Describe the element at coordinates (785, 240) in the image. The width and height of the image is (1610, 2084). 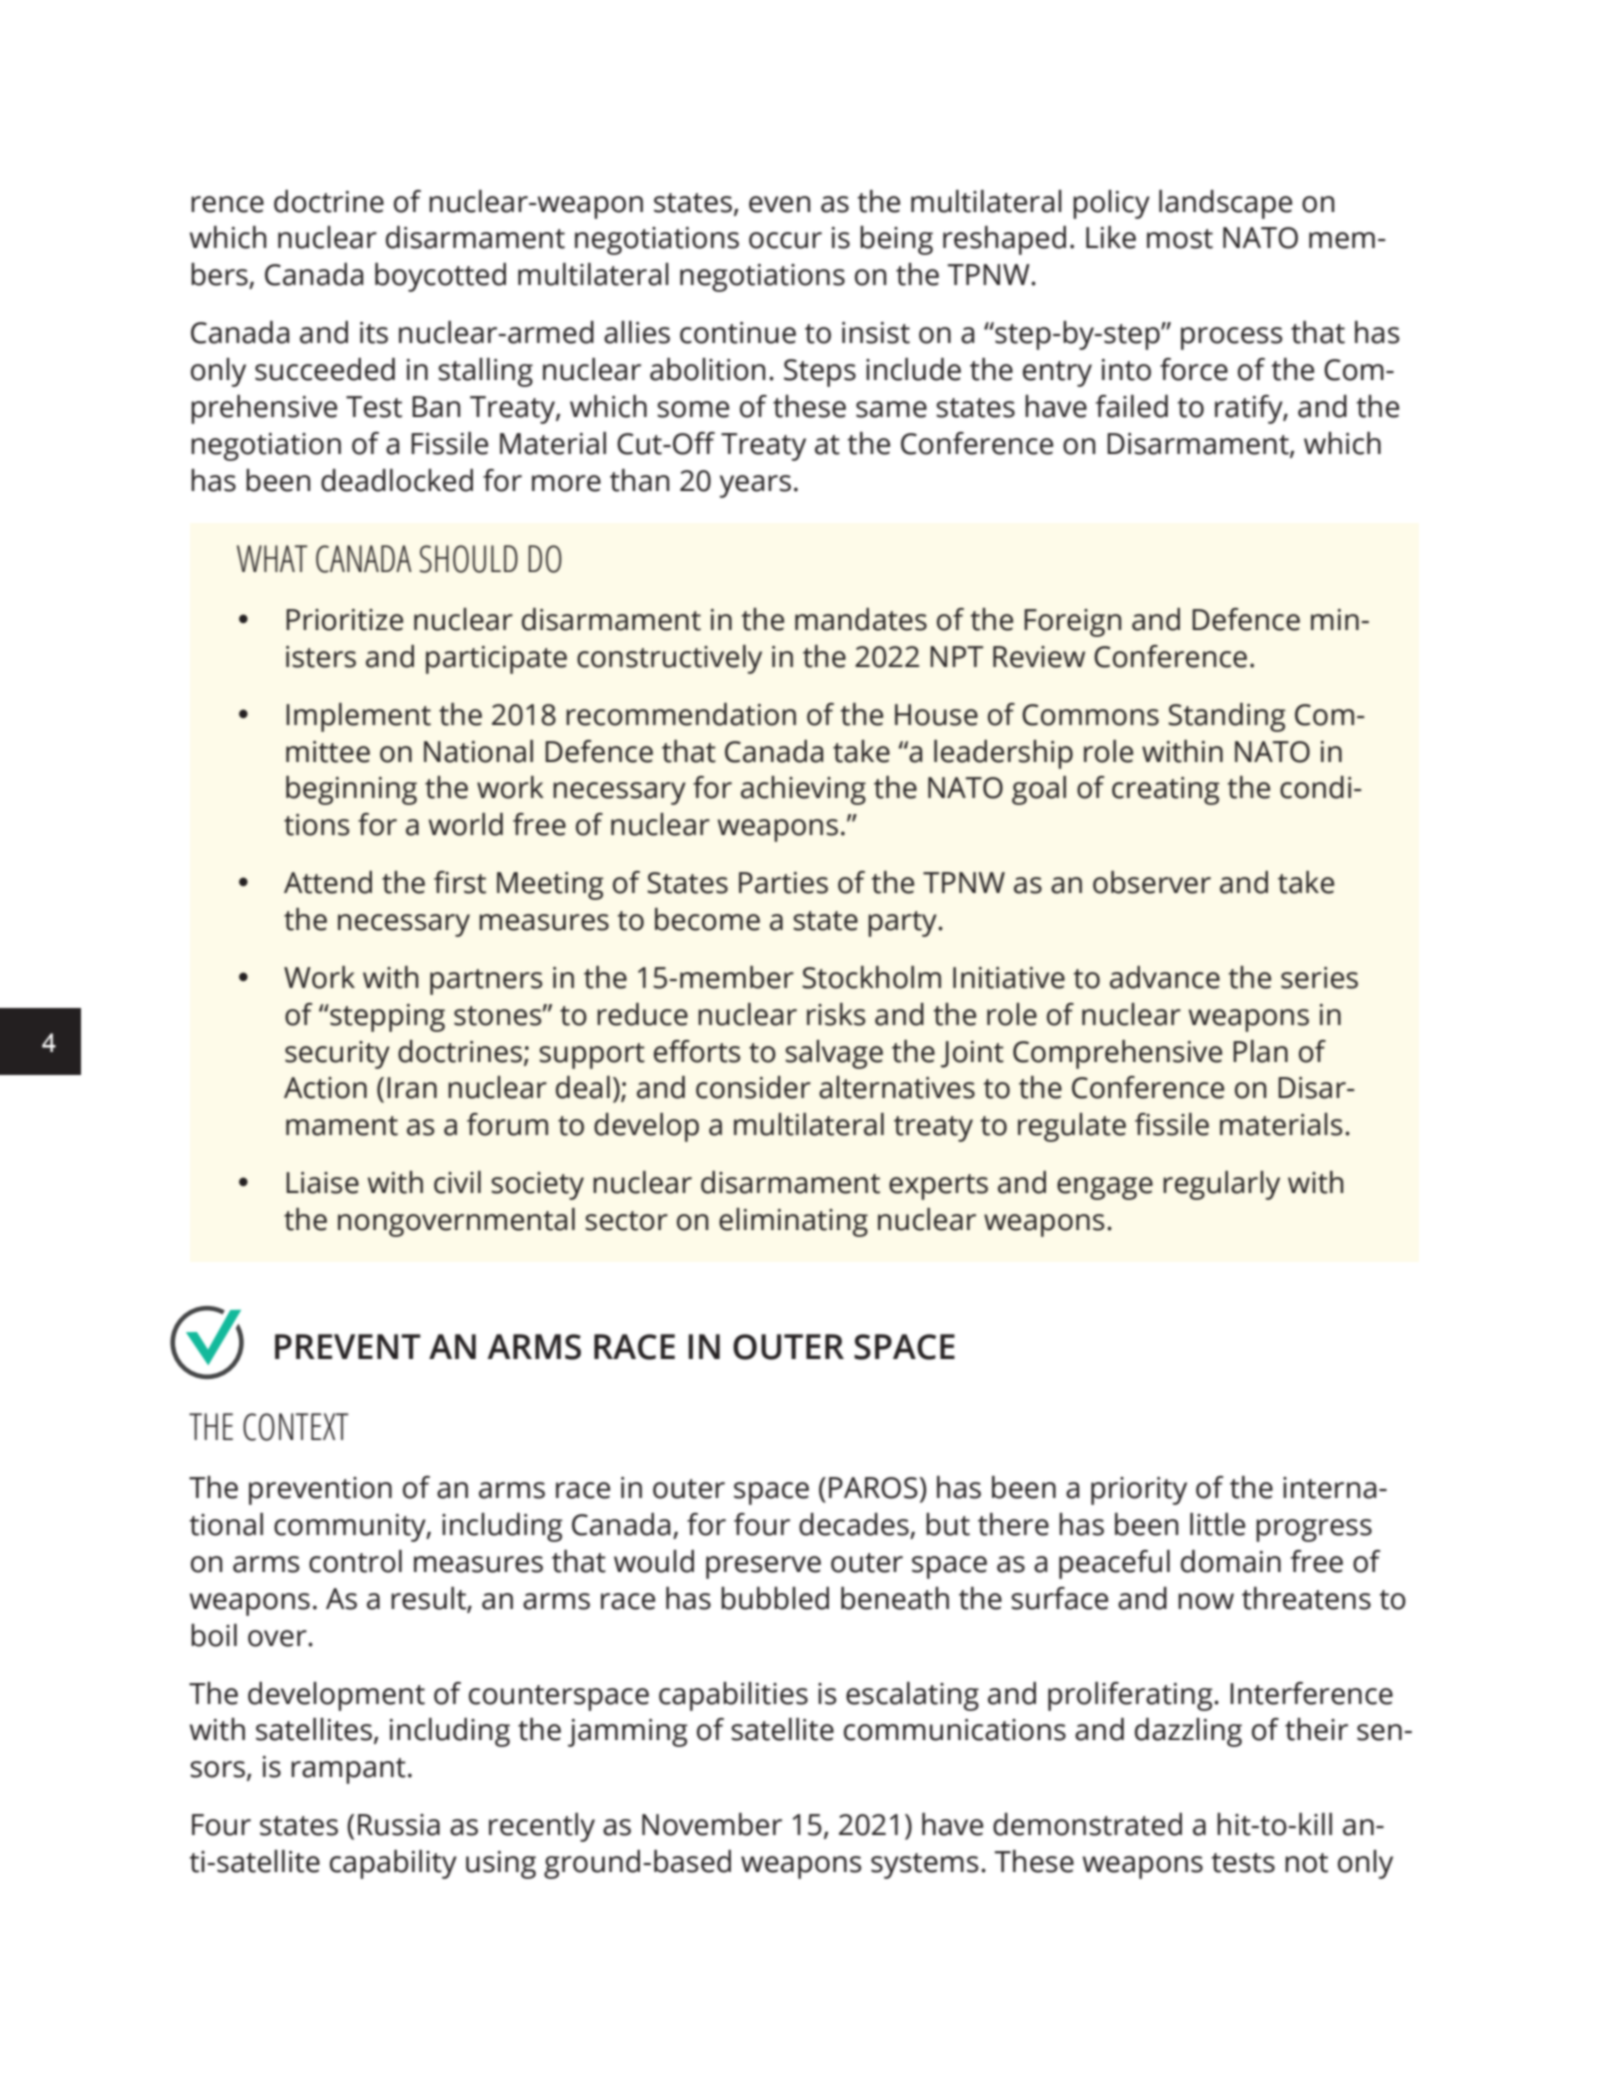
I see `occur` at that location.
